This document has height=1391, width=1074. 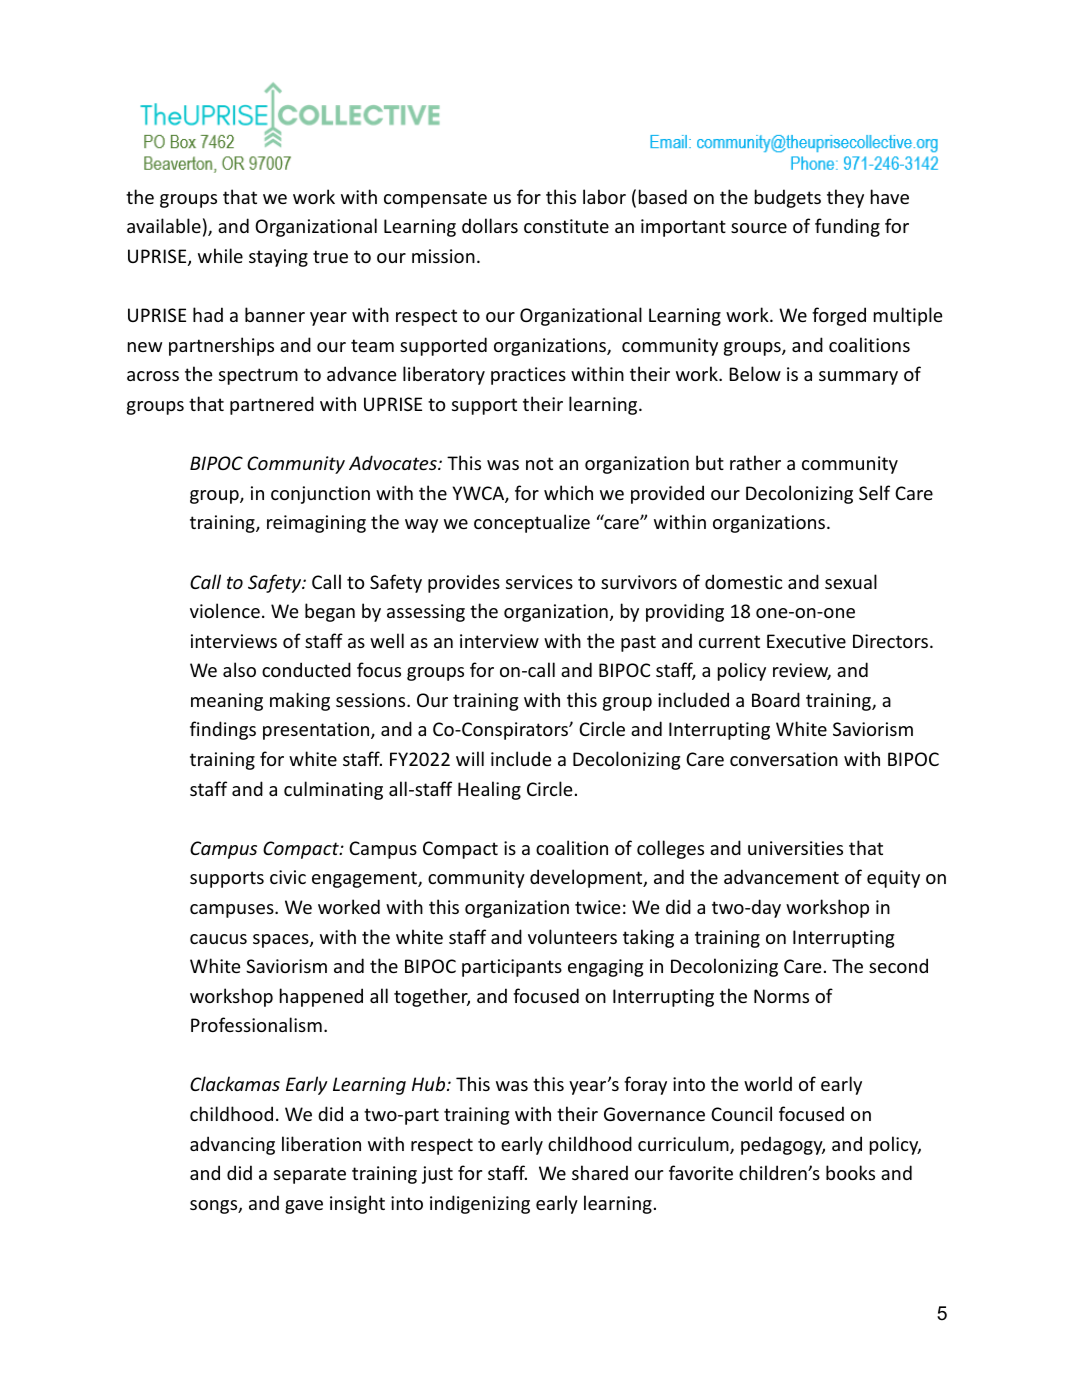 I want to click on reimagining, so click(x=316, y=524).
